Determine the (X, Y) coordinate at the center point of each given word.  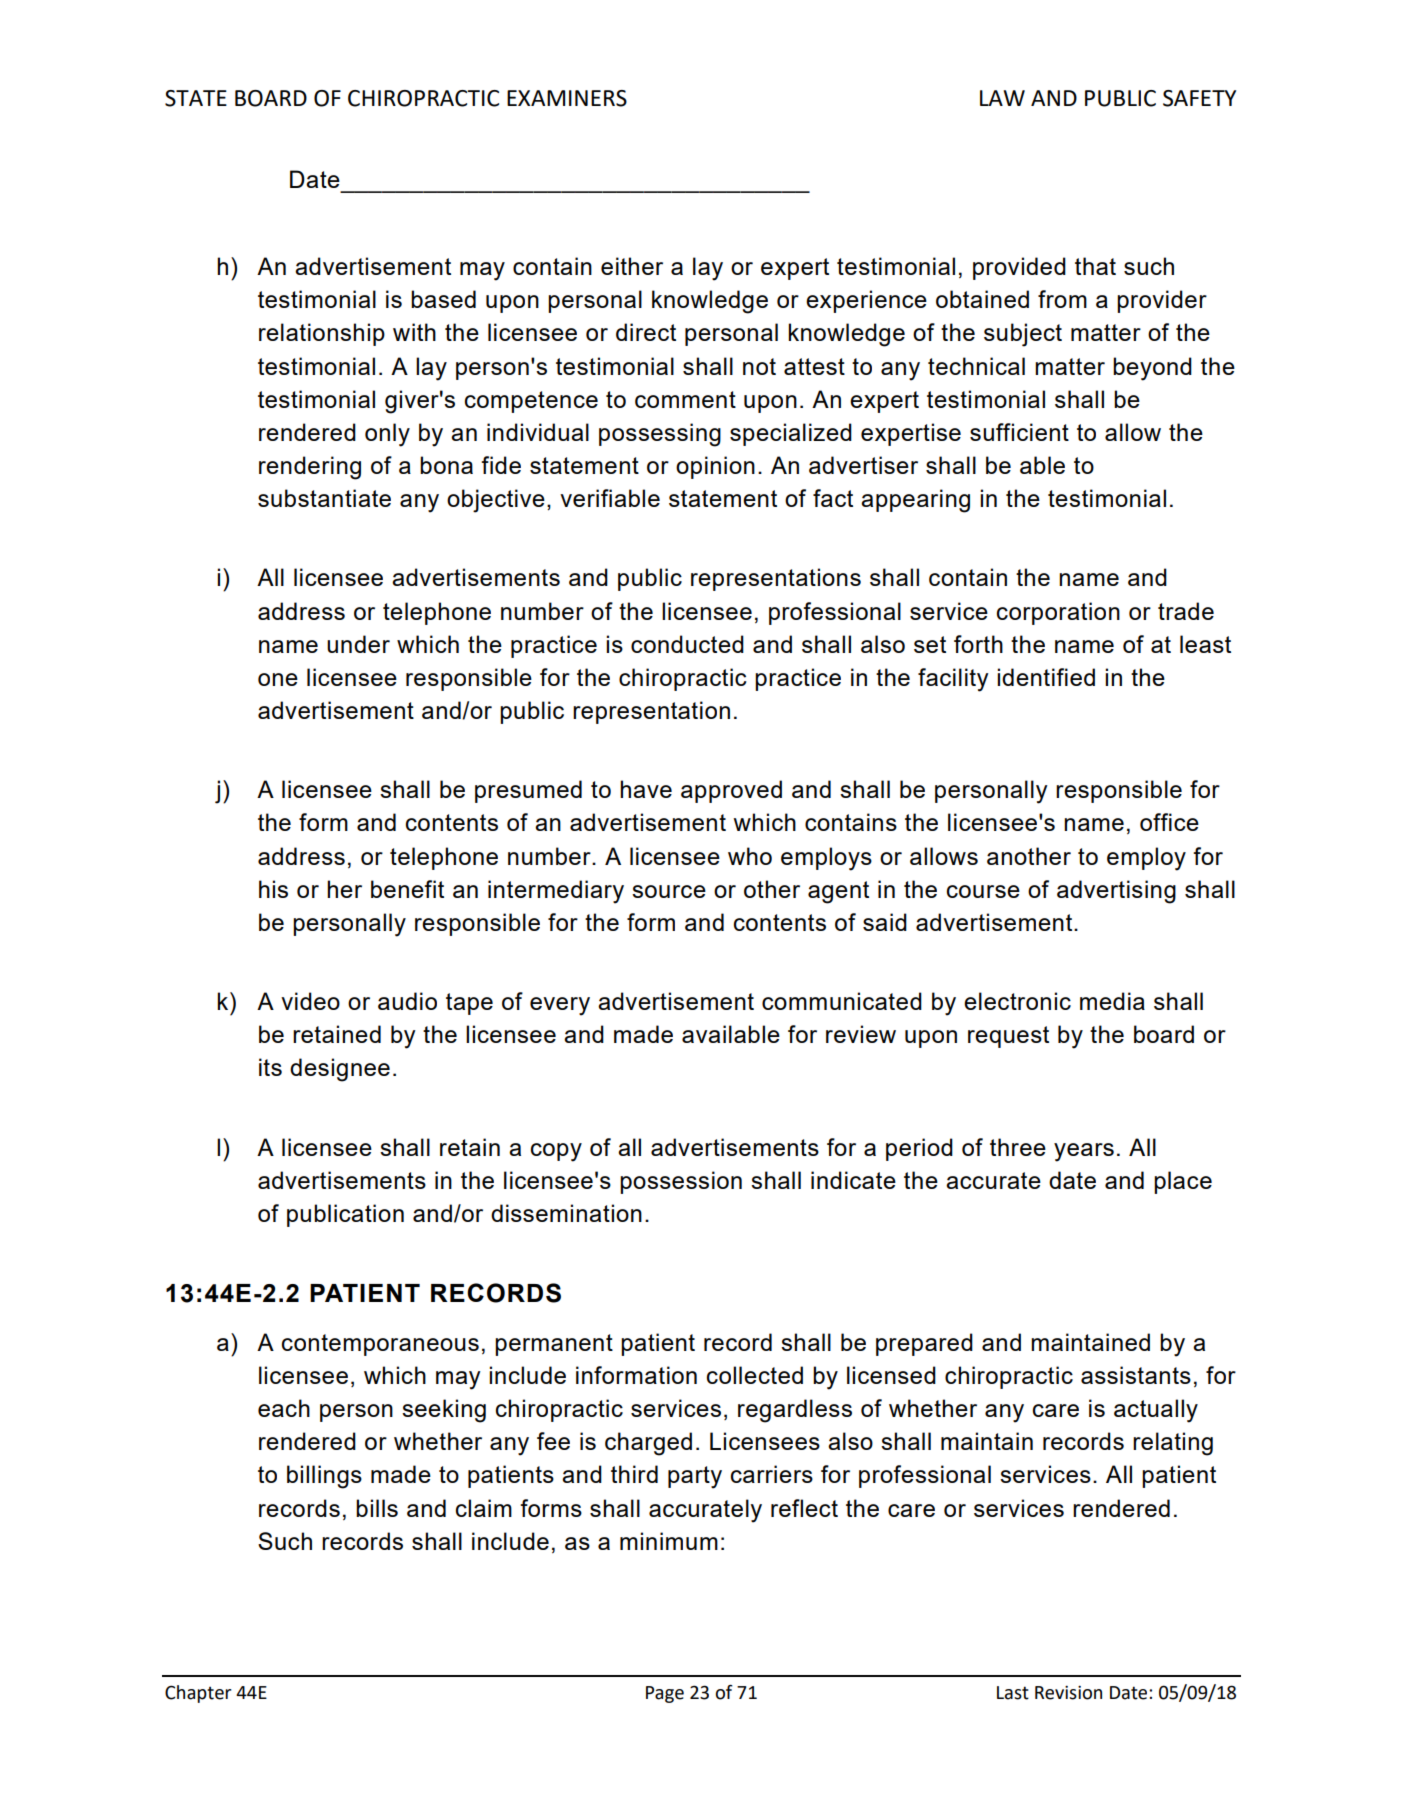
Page (665, 1694)
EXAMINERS (567, 98)
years (1084, 1152)
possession (681, 1182)
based (443, 299)
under (358, 644)
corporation (1058, 613)
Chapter (198, 1694)
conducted (687, 644)
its (270, 1067)
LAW (1002, 98)
